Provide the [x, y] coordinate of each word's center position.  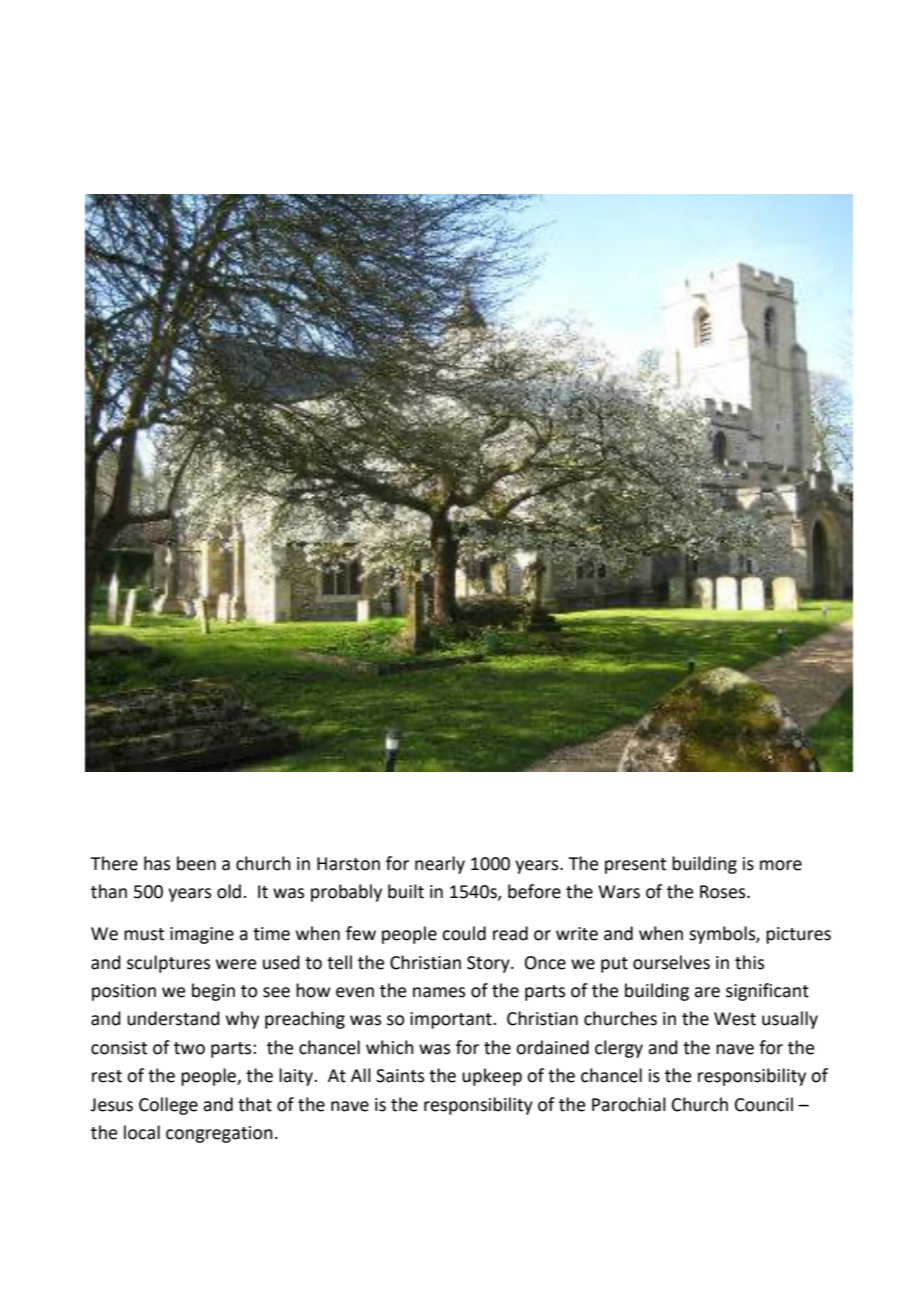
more [781, 865]
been [196, 863]
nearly [440, 865]
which [390, 1047]
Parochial [629, 1104]
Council [764, 1104]
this [749, 962]
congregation [219, 1134]
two [189, 1048]
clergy [619, 1049]
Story [489, 964]
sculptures [168, 964]
